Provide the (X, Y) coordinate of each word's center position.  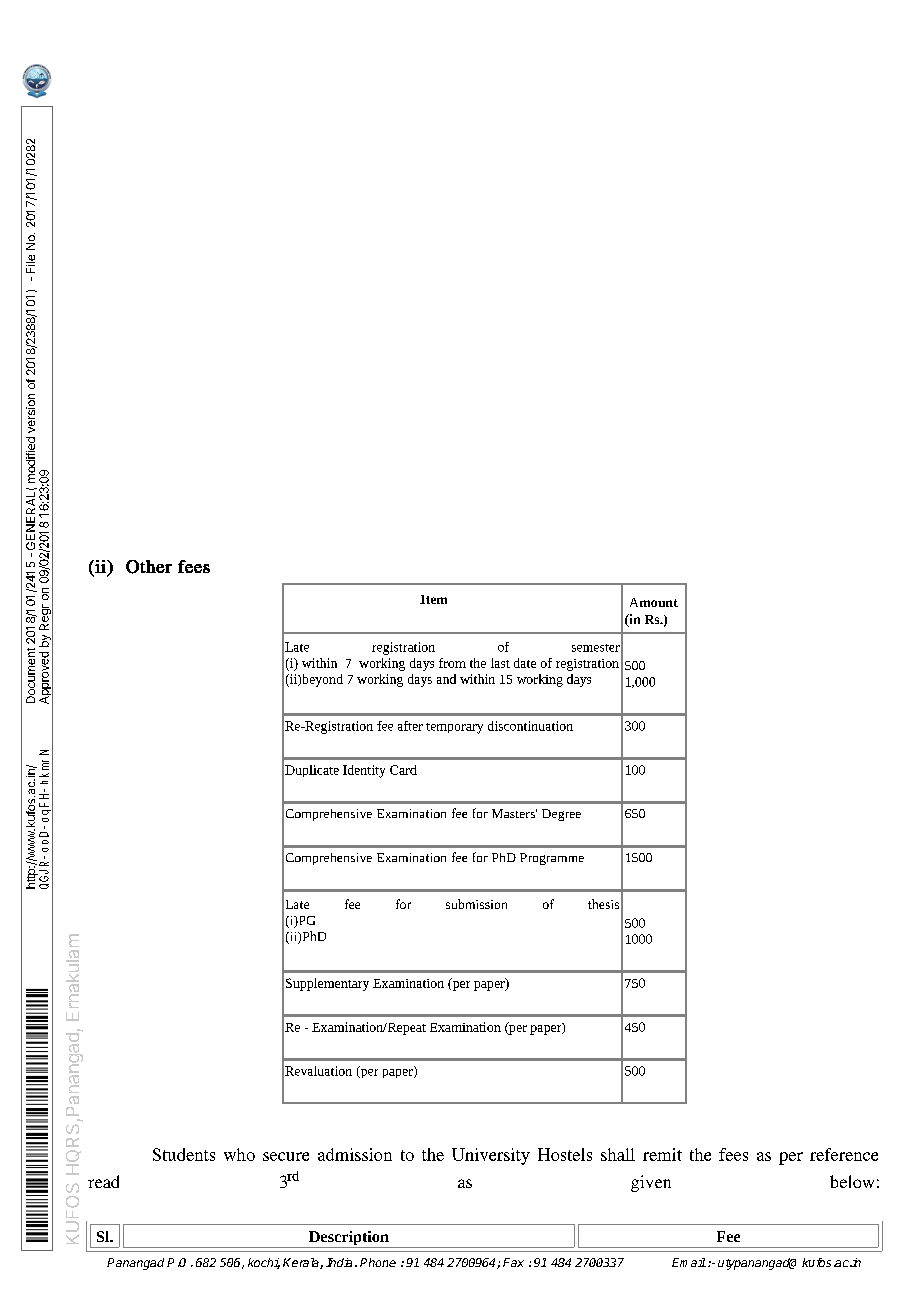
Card (403, 770)
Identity (364, 771)
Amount (654, 602)
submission (476, 904)
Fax (513, 1262)
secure (286, 1156)
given (651, 1183)
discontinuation (530, 726)
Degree (561, 815)
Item (433, 599)
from (452, 663)
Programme (552, 859)
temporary (454, 728)
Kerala (302, 1263)
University (491, 1156)
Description (349, 1239)
